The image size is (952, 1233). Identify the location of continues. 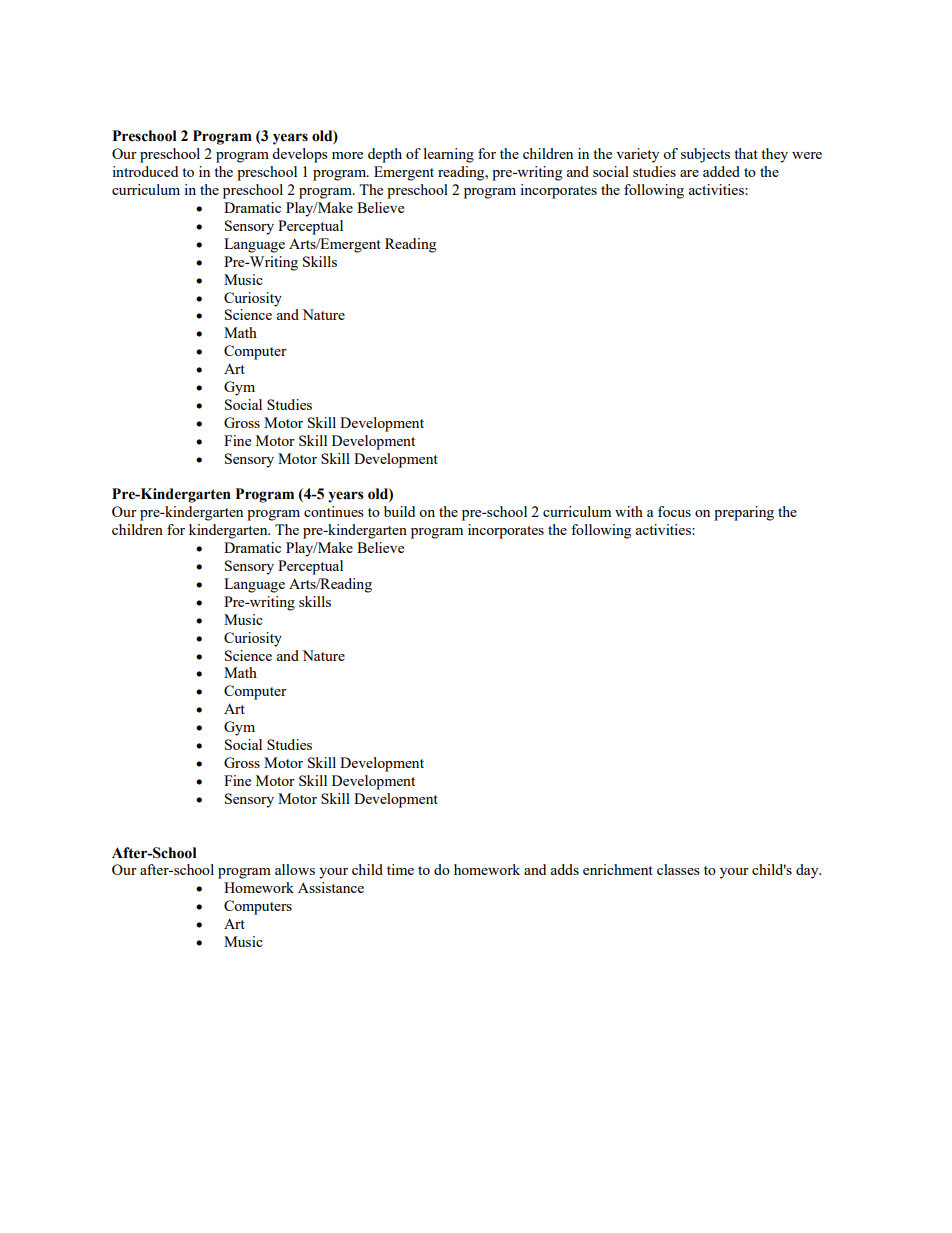
(334, 511).
